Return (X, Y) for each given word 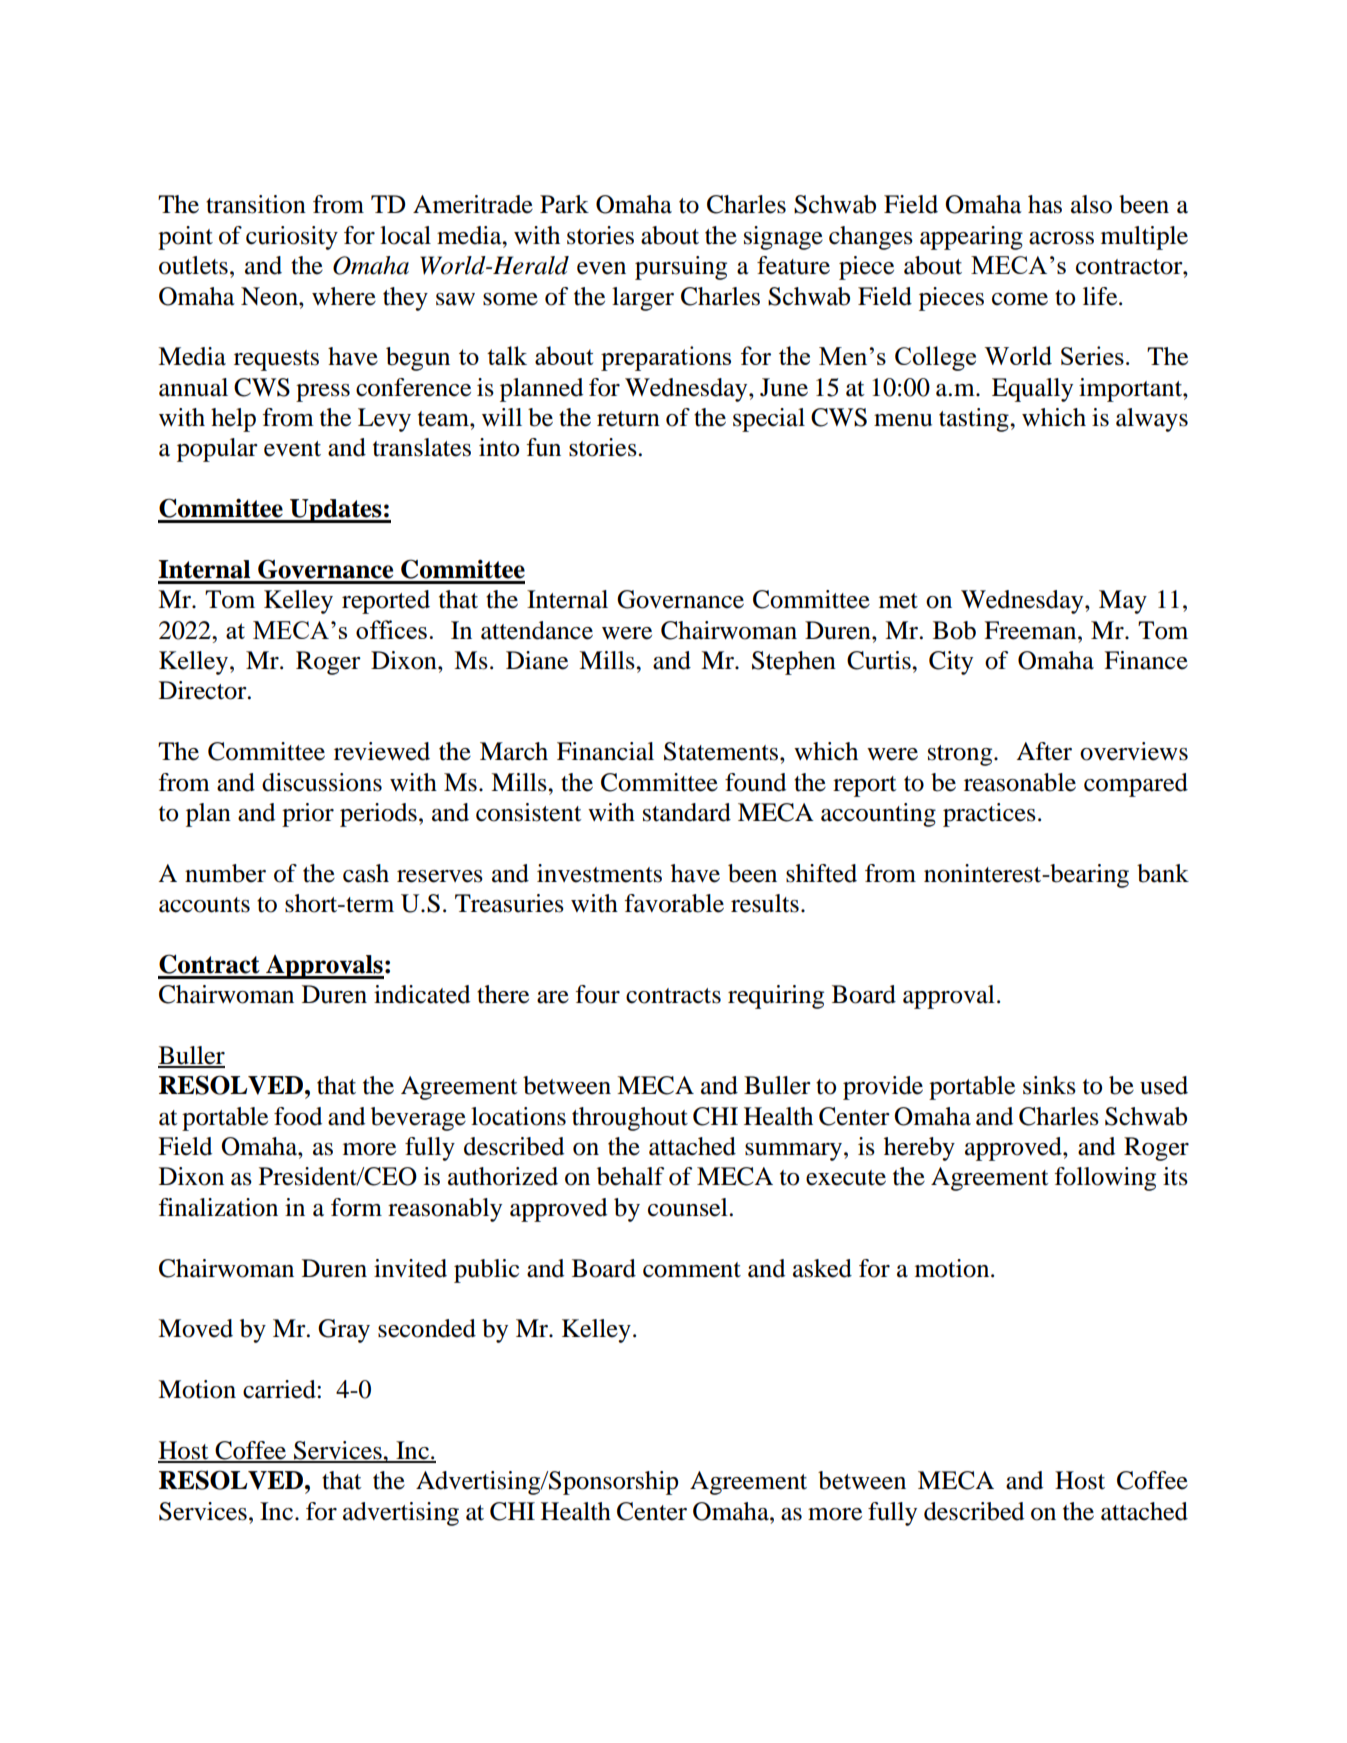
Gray (344, 1331)
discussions (322, 782)
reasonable (1020, 782)
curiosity (292, 238)
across (1061, 238)
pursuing (681, 268)
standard (687, 812)
